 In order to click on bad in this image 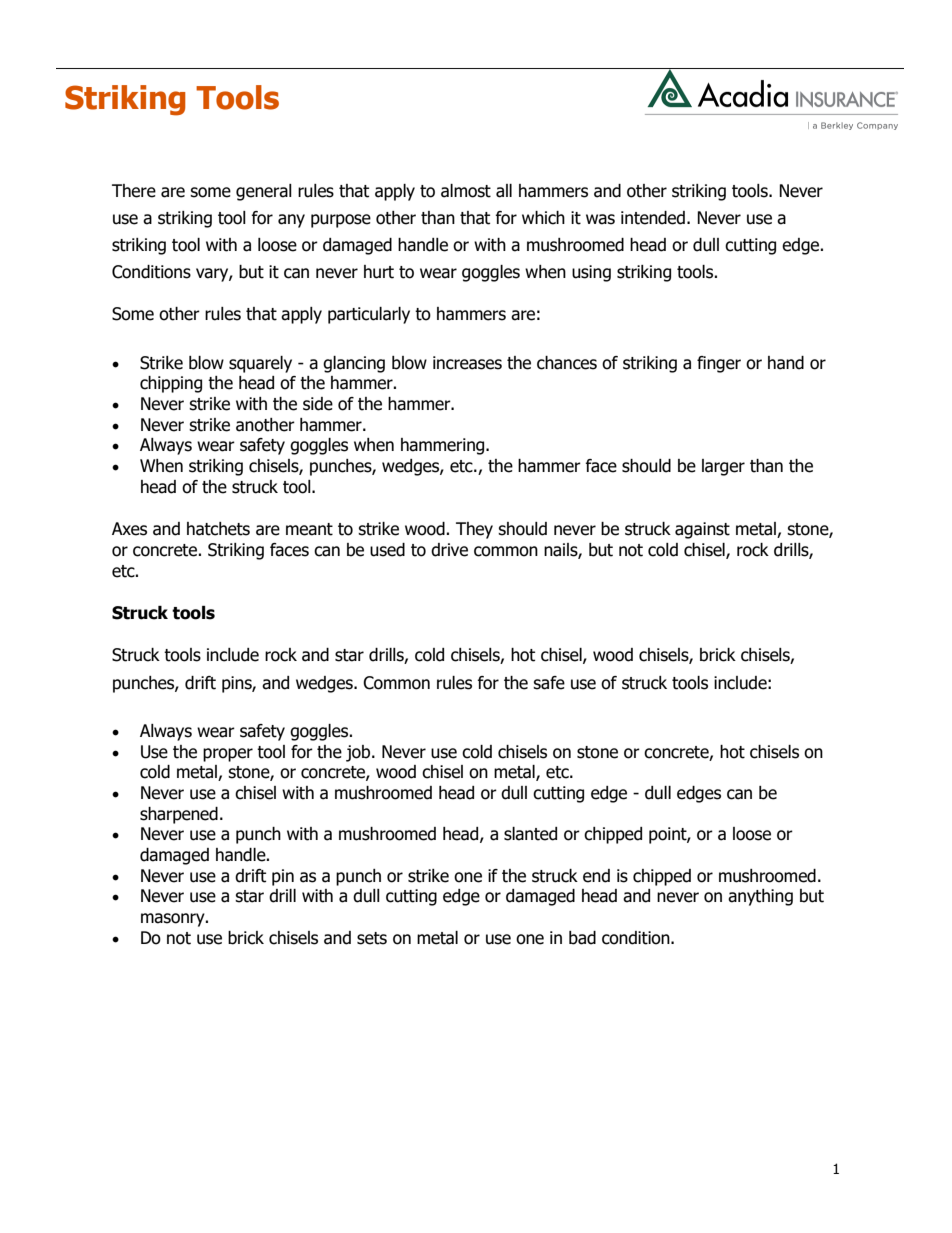, I will do `click(582, 938)`.
